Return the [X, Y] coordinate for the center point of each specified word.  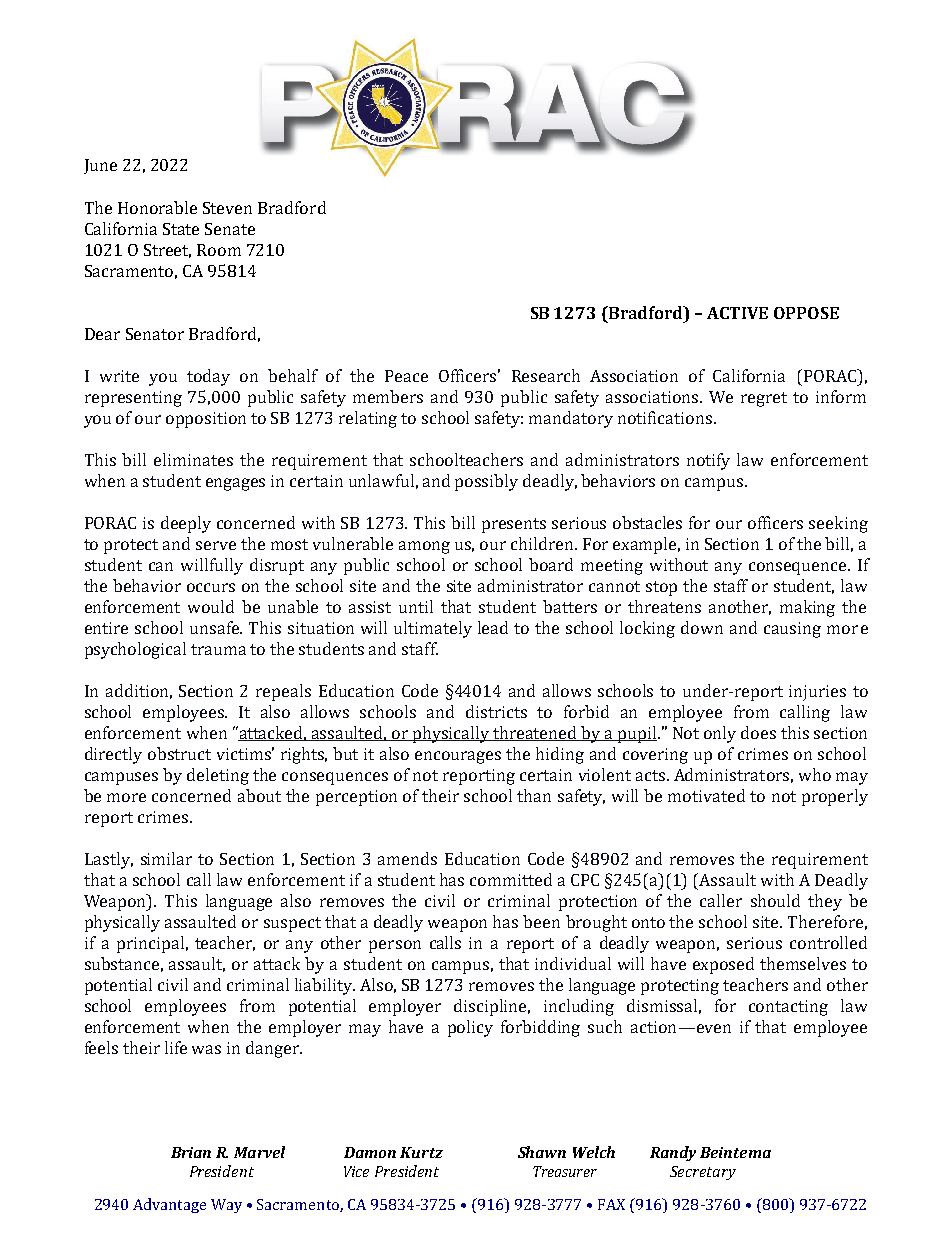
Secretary [703, 1173]
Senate [230, 229]
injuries [817, 693]
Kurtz [421, 1152]
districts [496, 711]
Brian [191, 1152]
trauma [218, 649]
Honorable [157, 207]
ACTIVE [737, 313]
